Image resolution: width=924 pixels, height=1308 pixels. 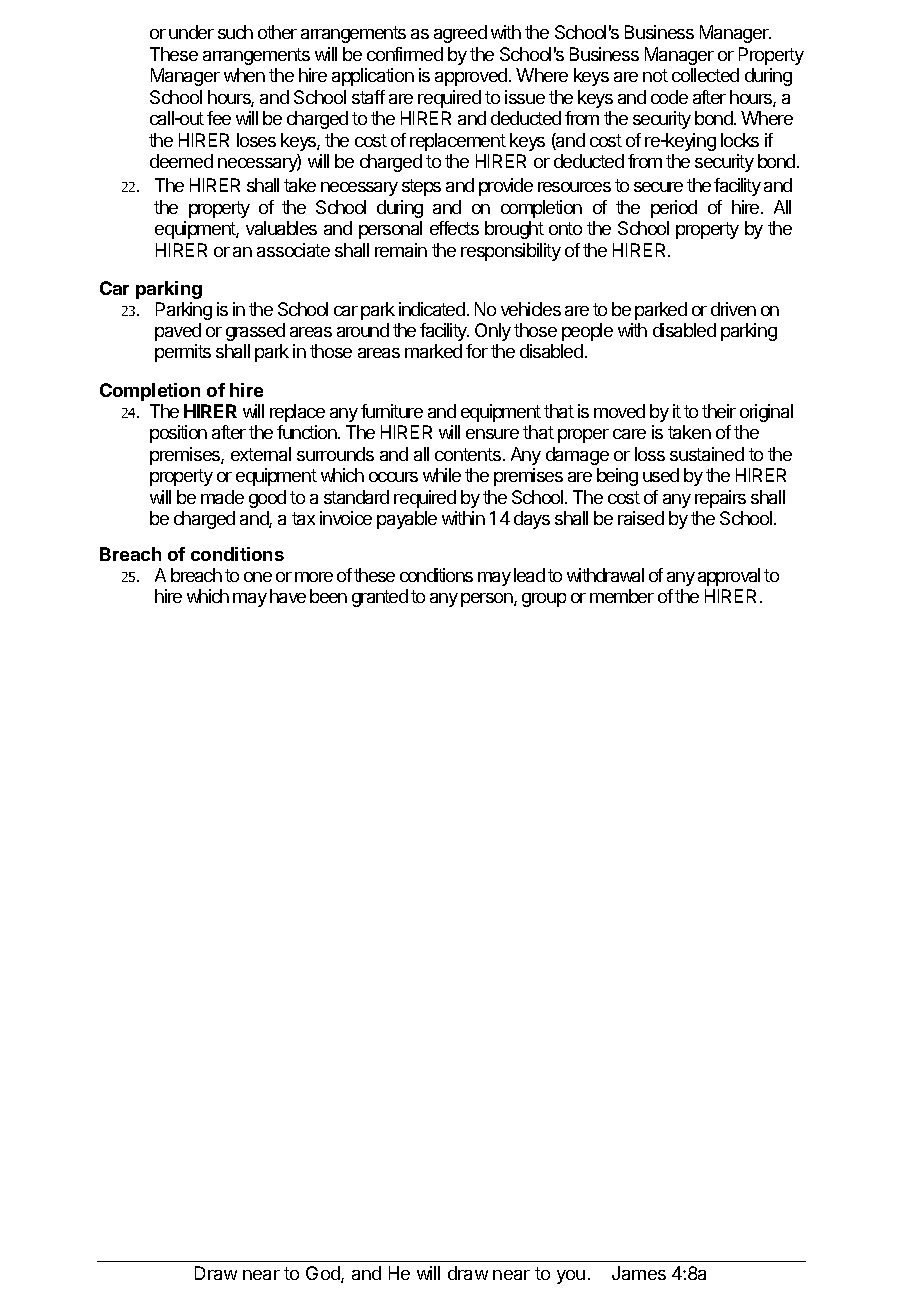 I want to click on God, so click(x=324, y=1274).
